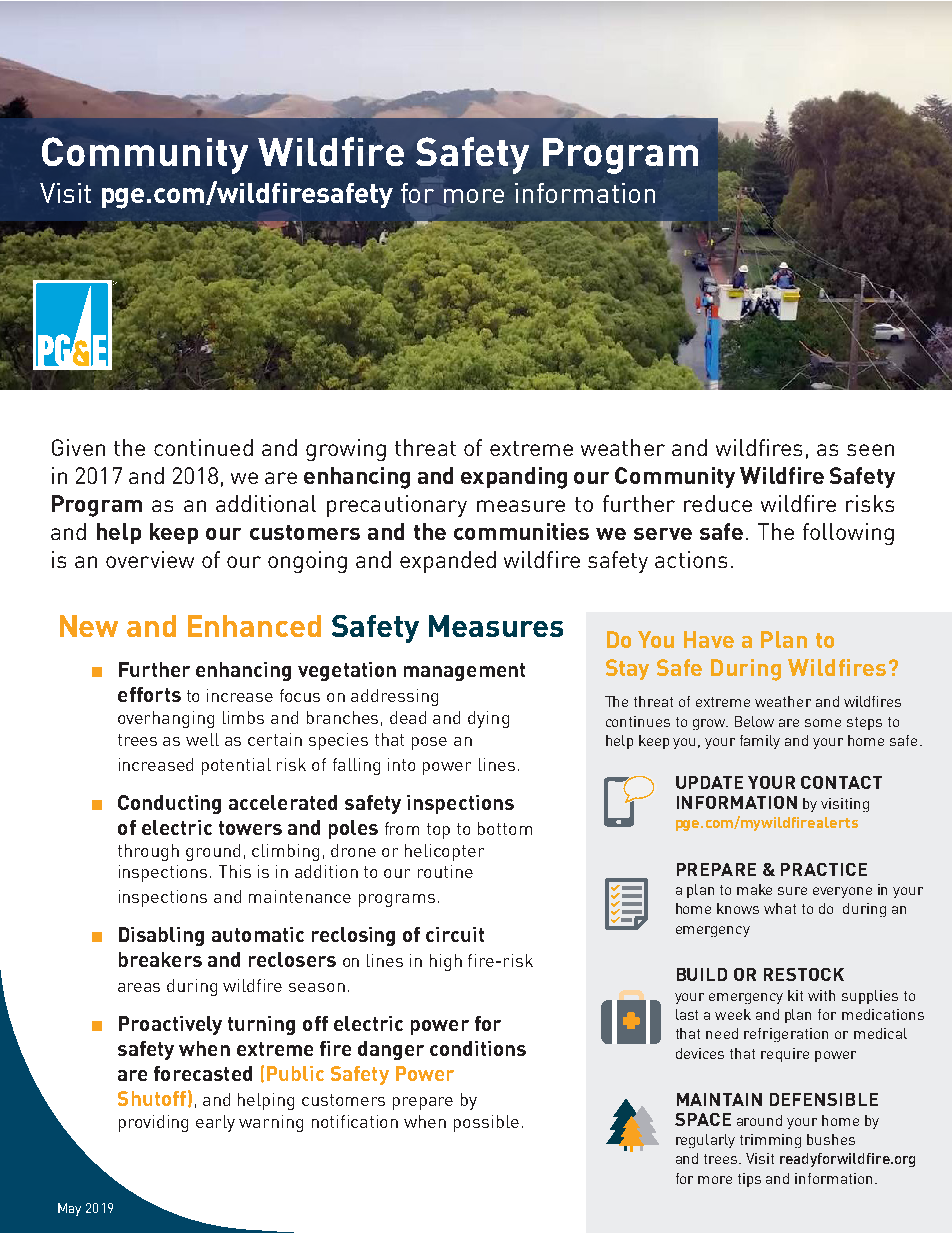 This screenshot has height=1233, width=952. I want to click on possible, so click(486, 1123).
